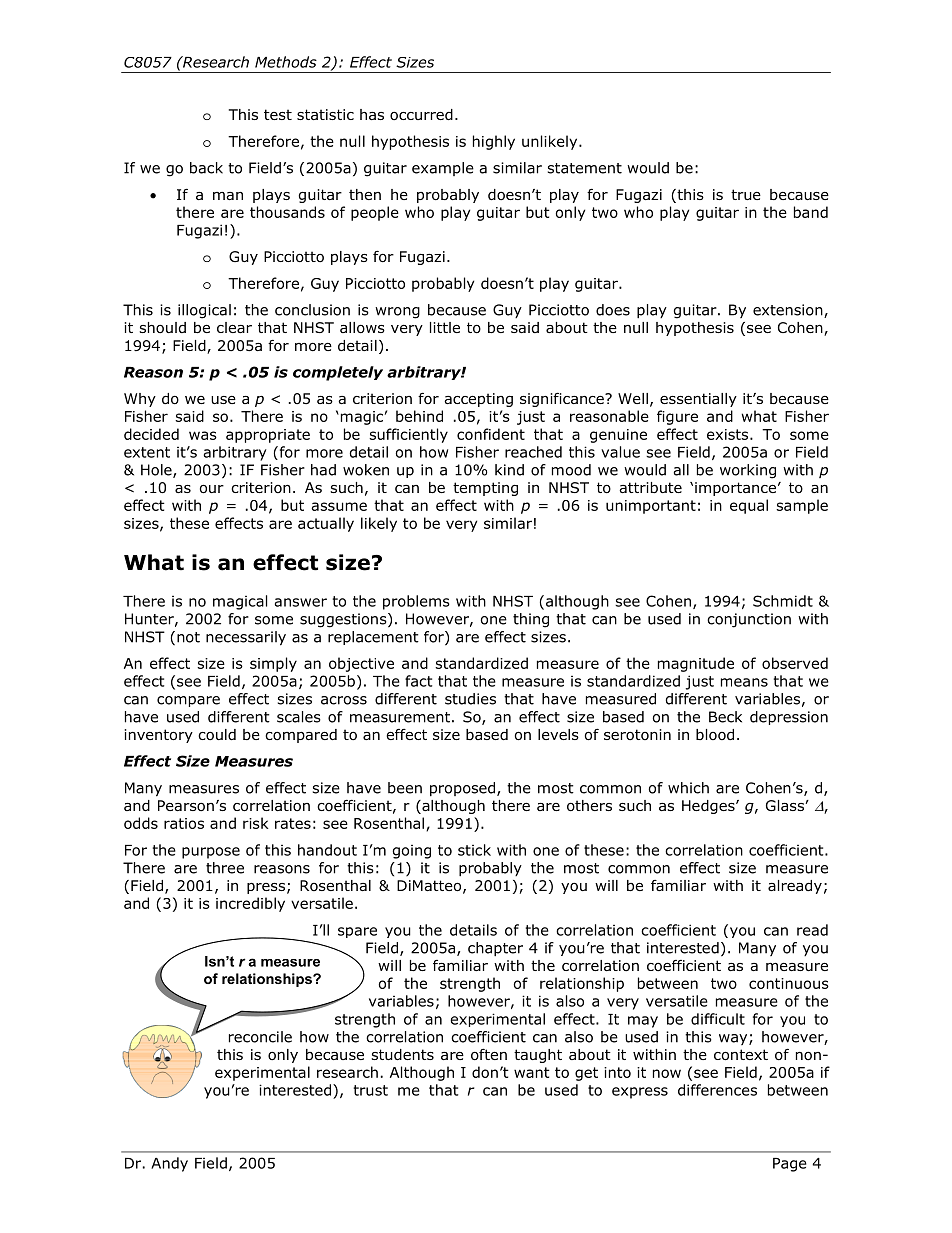 The image size is (952, 1233). I want to click on could, so click(217, 735).
